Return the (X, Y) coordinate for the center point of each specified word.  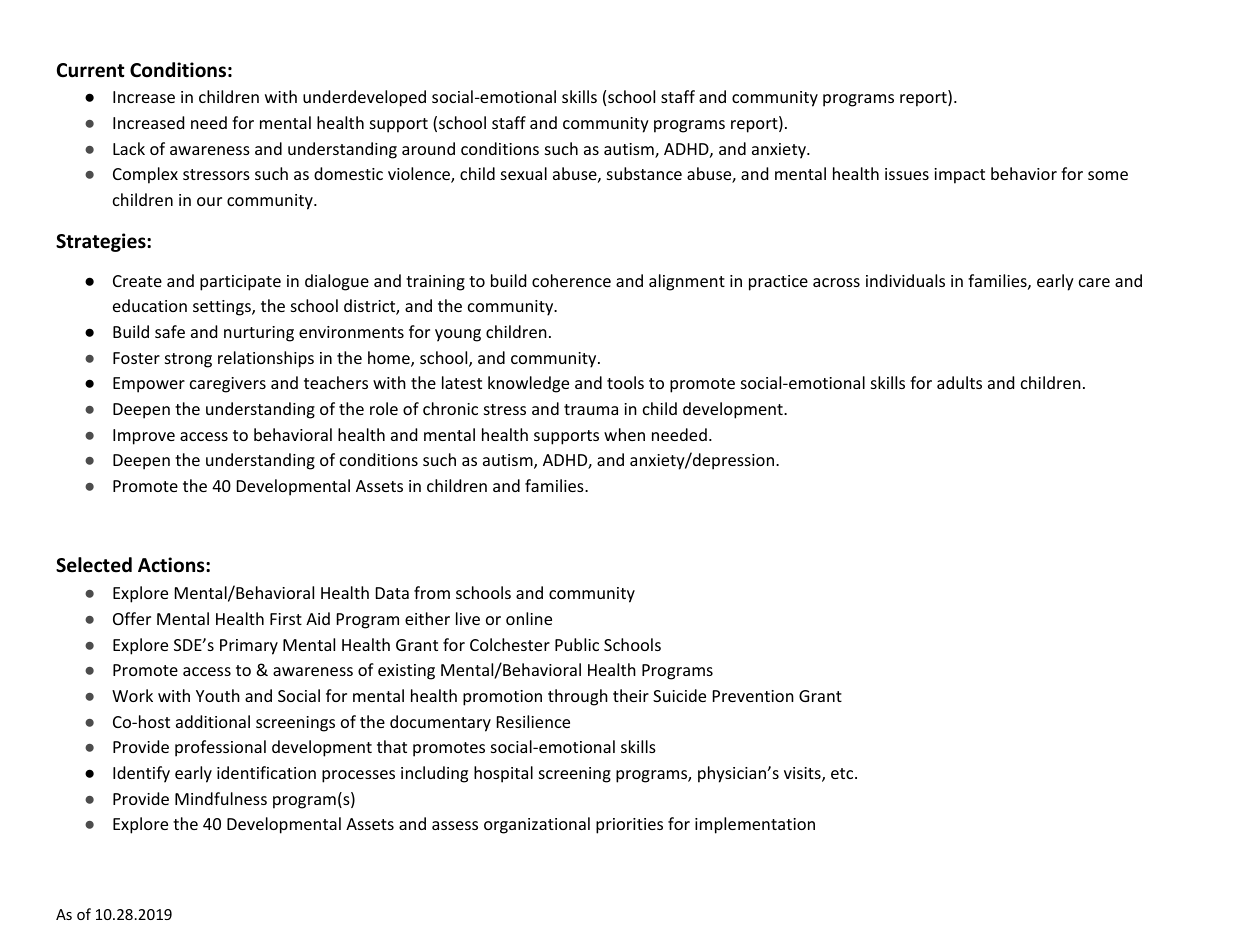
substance (644, 173)
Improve (144, 437)
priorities (629, 826)
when (624, 434)
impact (959, 176)
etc (842, 773)
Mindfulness (221, 798)
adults (959, 382)
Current (91, 70)
